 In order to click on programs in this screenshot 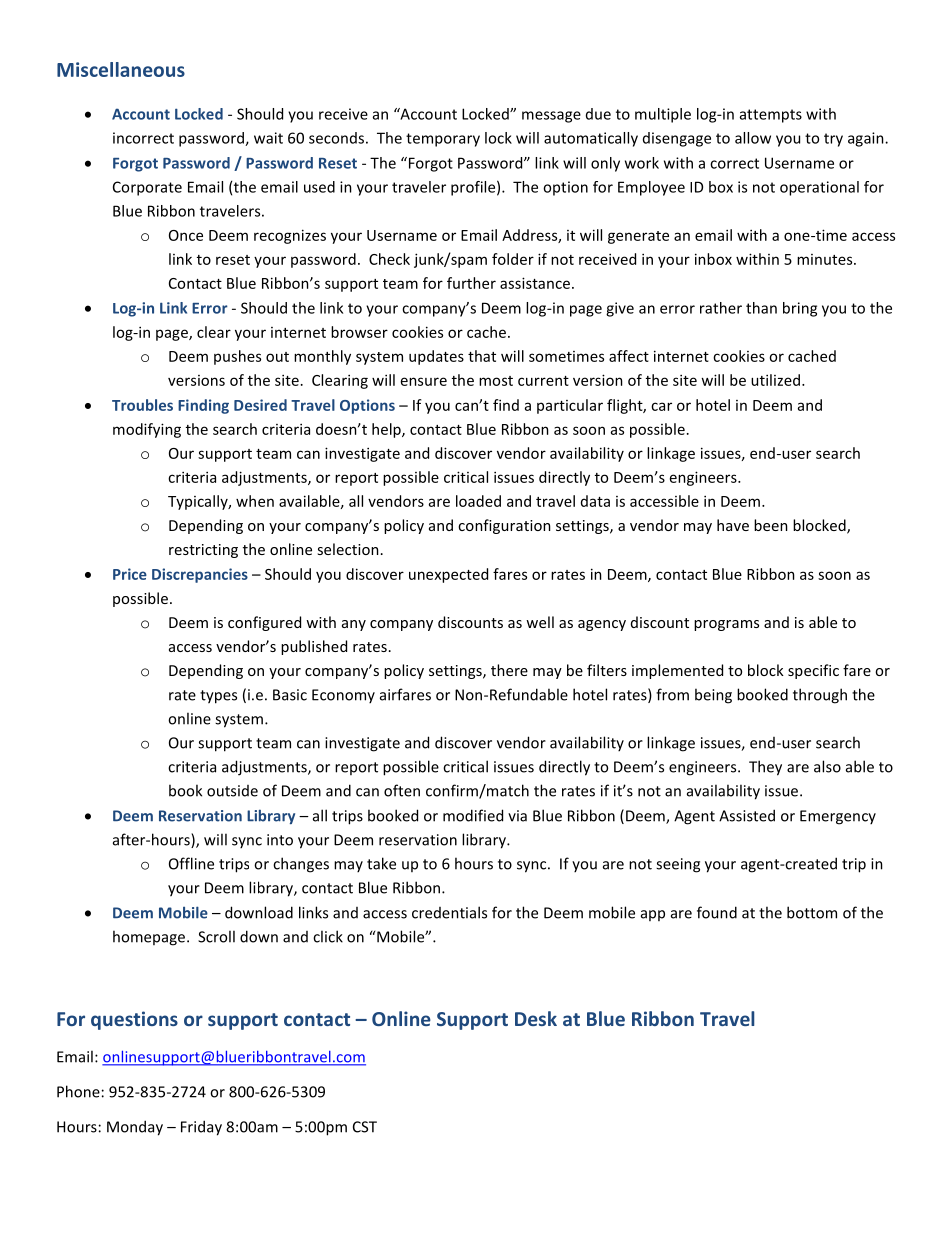, I will do `click(726, 625)`.
